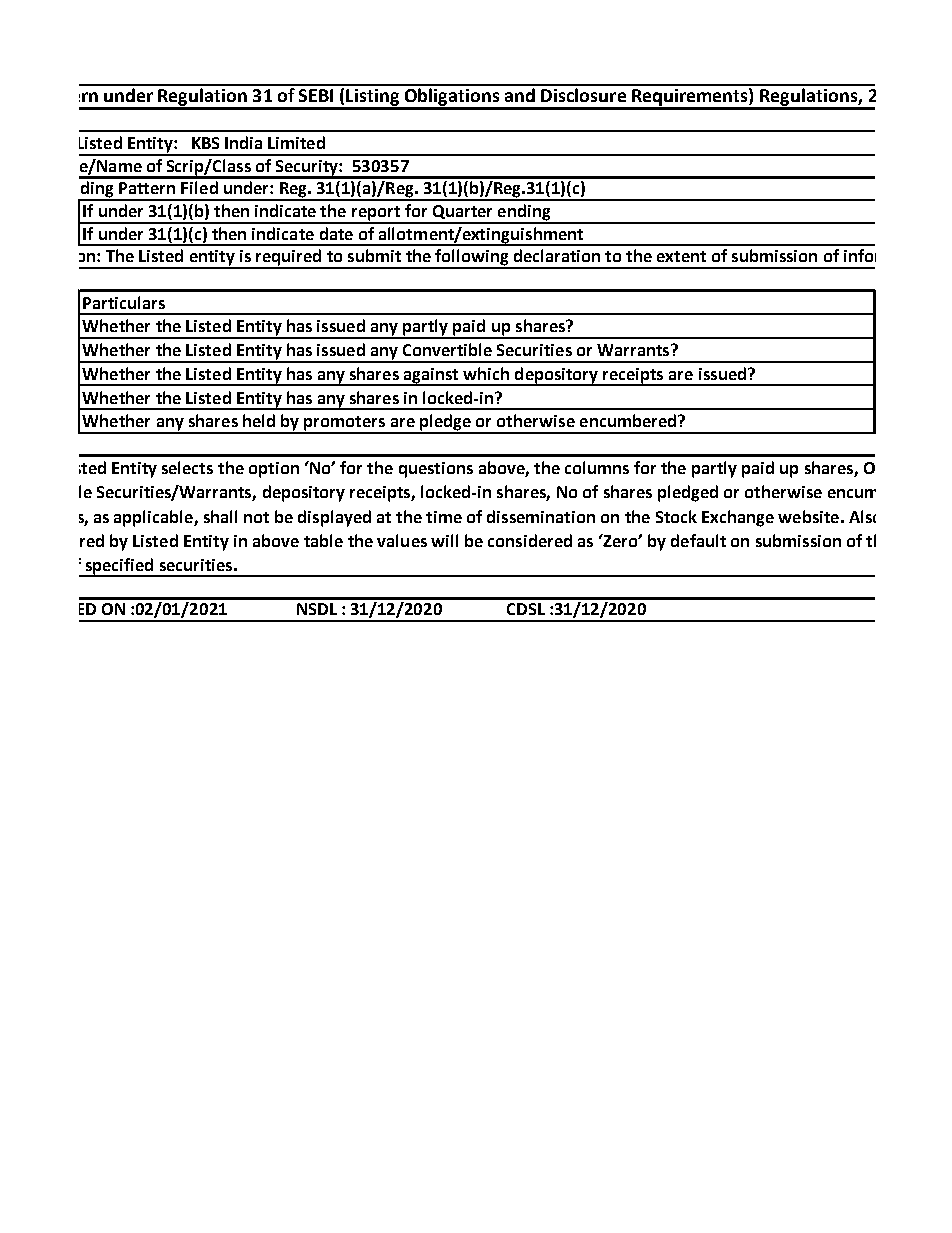 The width and height of the screenshot is (952, 1233). What do you see at coordinates (583, 93) in the screenshot?
I see `Disclosure` at bounding box center [583, 93].
